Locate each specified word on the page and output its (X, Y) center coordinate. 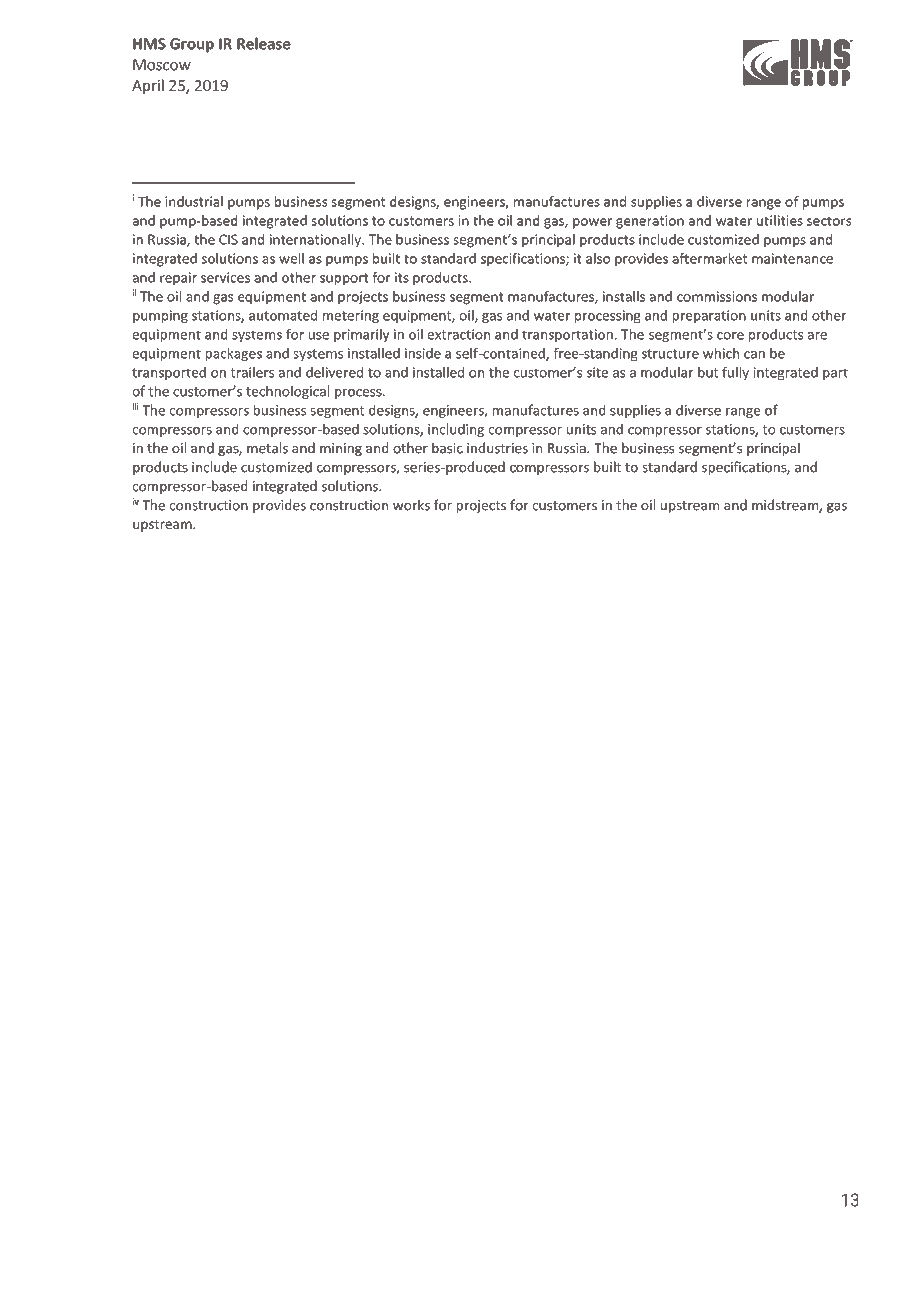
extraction (459, 334)
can (754, 355)
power (592, 223)
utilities (780, 220)
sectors (829, 221)
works (411, 505)
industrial (194, 201)
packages (234, 354)
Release (264, 43)
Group (192, 45)
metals (267, 448)
